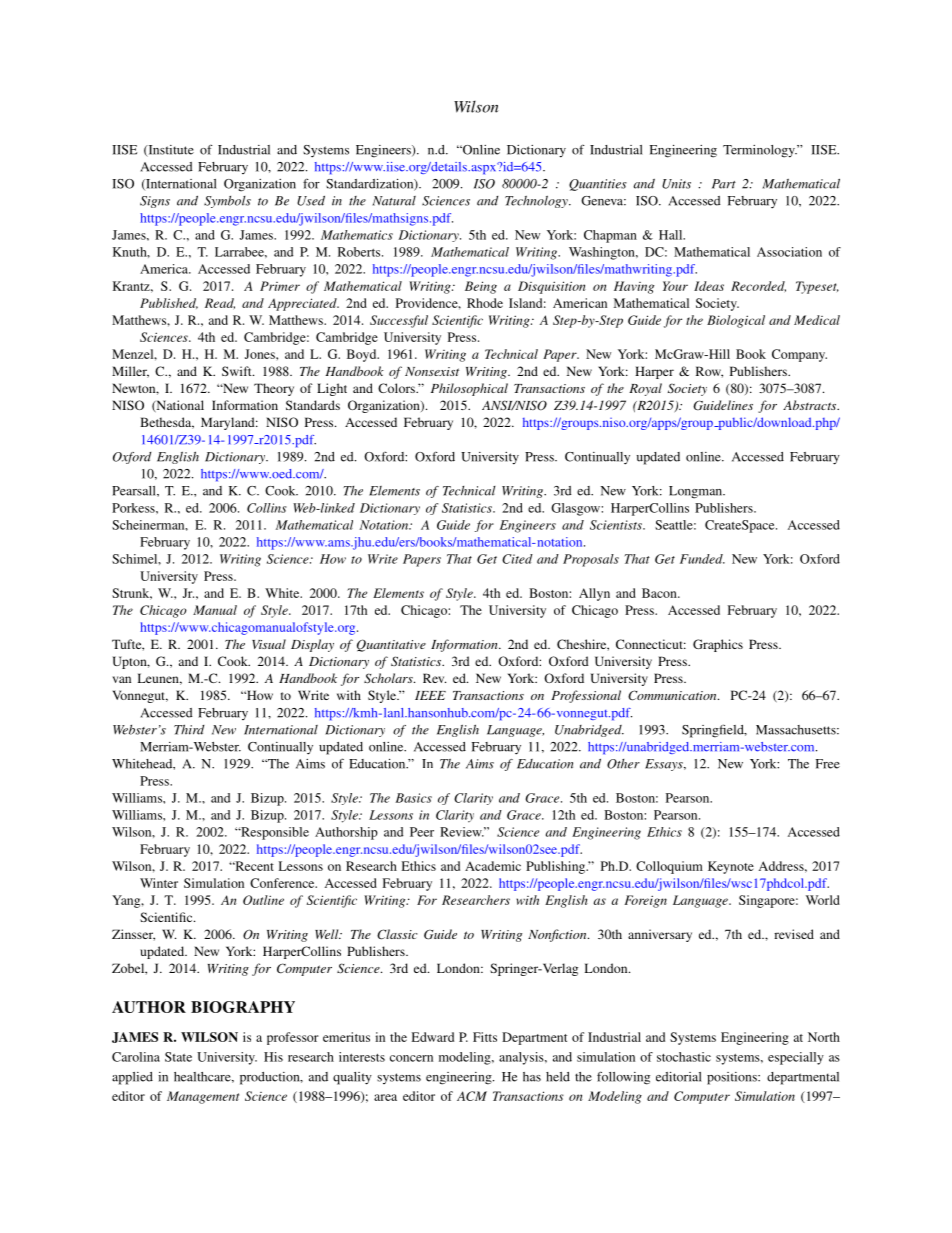 The height and width of the image is (1233, 952). Describe the element at coordinates (472, 1096) in the image. I see `ACM` at that location.
